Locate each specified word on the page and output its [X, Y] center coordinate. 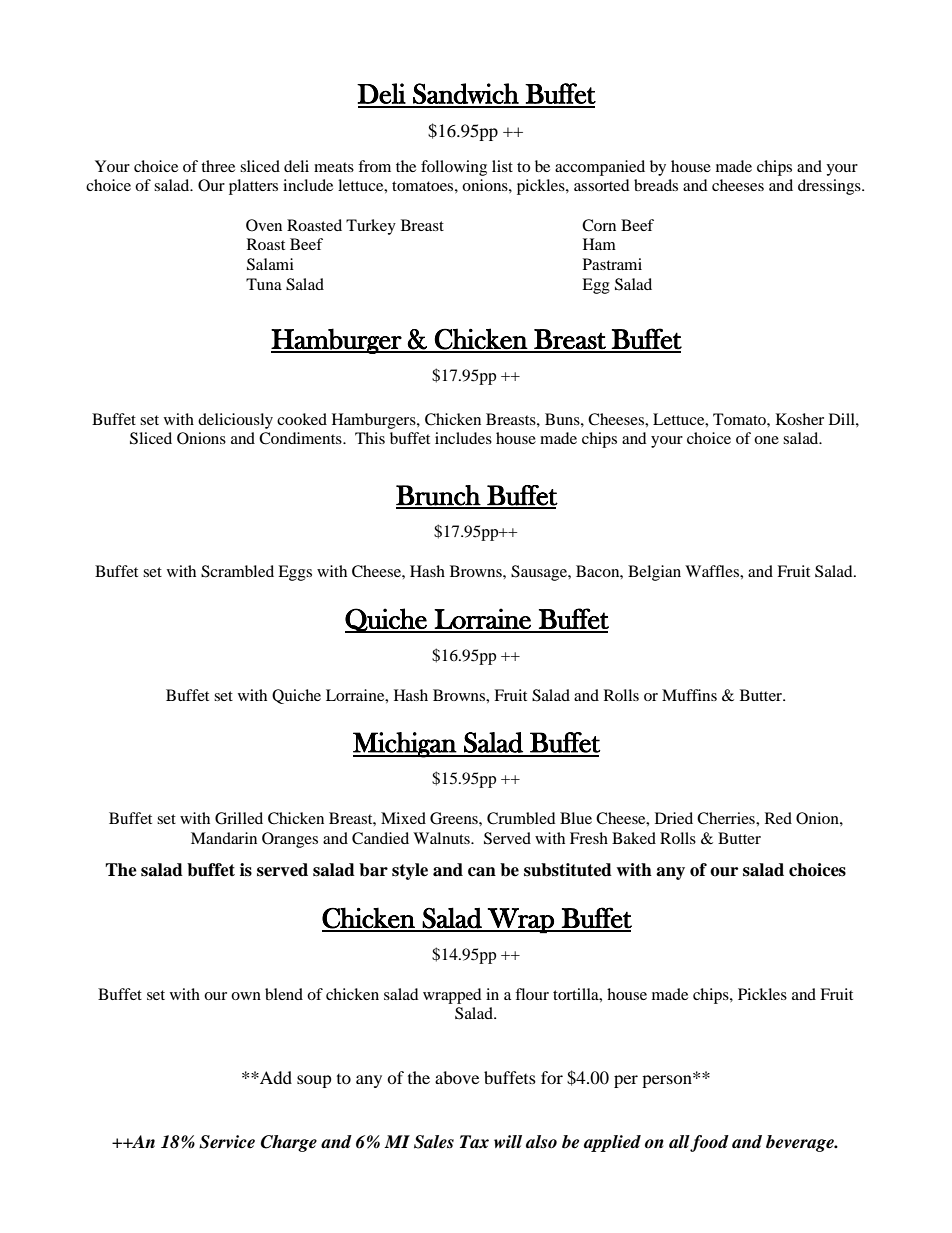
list [502, 166]
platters [253, 187]
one [766, 440]
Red [778, 818]
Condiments [301, 438]
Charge [289, 1143]
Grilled [239, 818]
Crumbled [521, 818]
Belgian [654, 573]
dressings [830, 187]
